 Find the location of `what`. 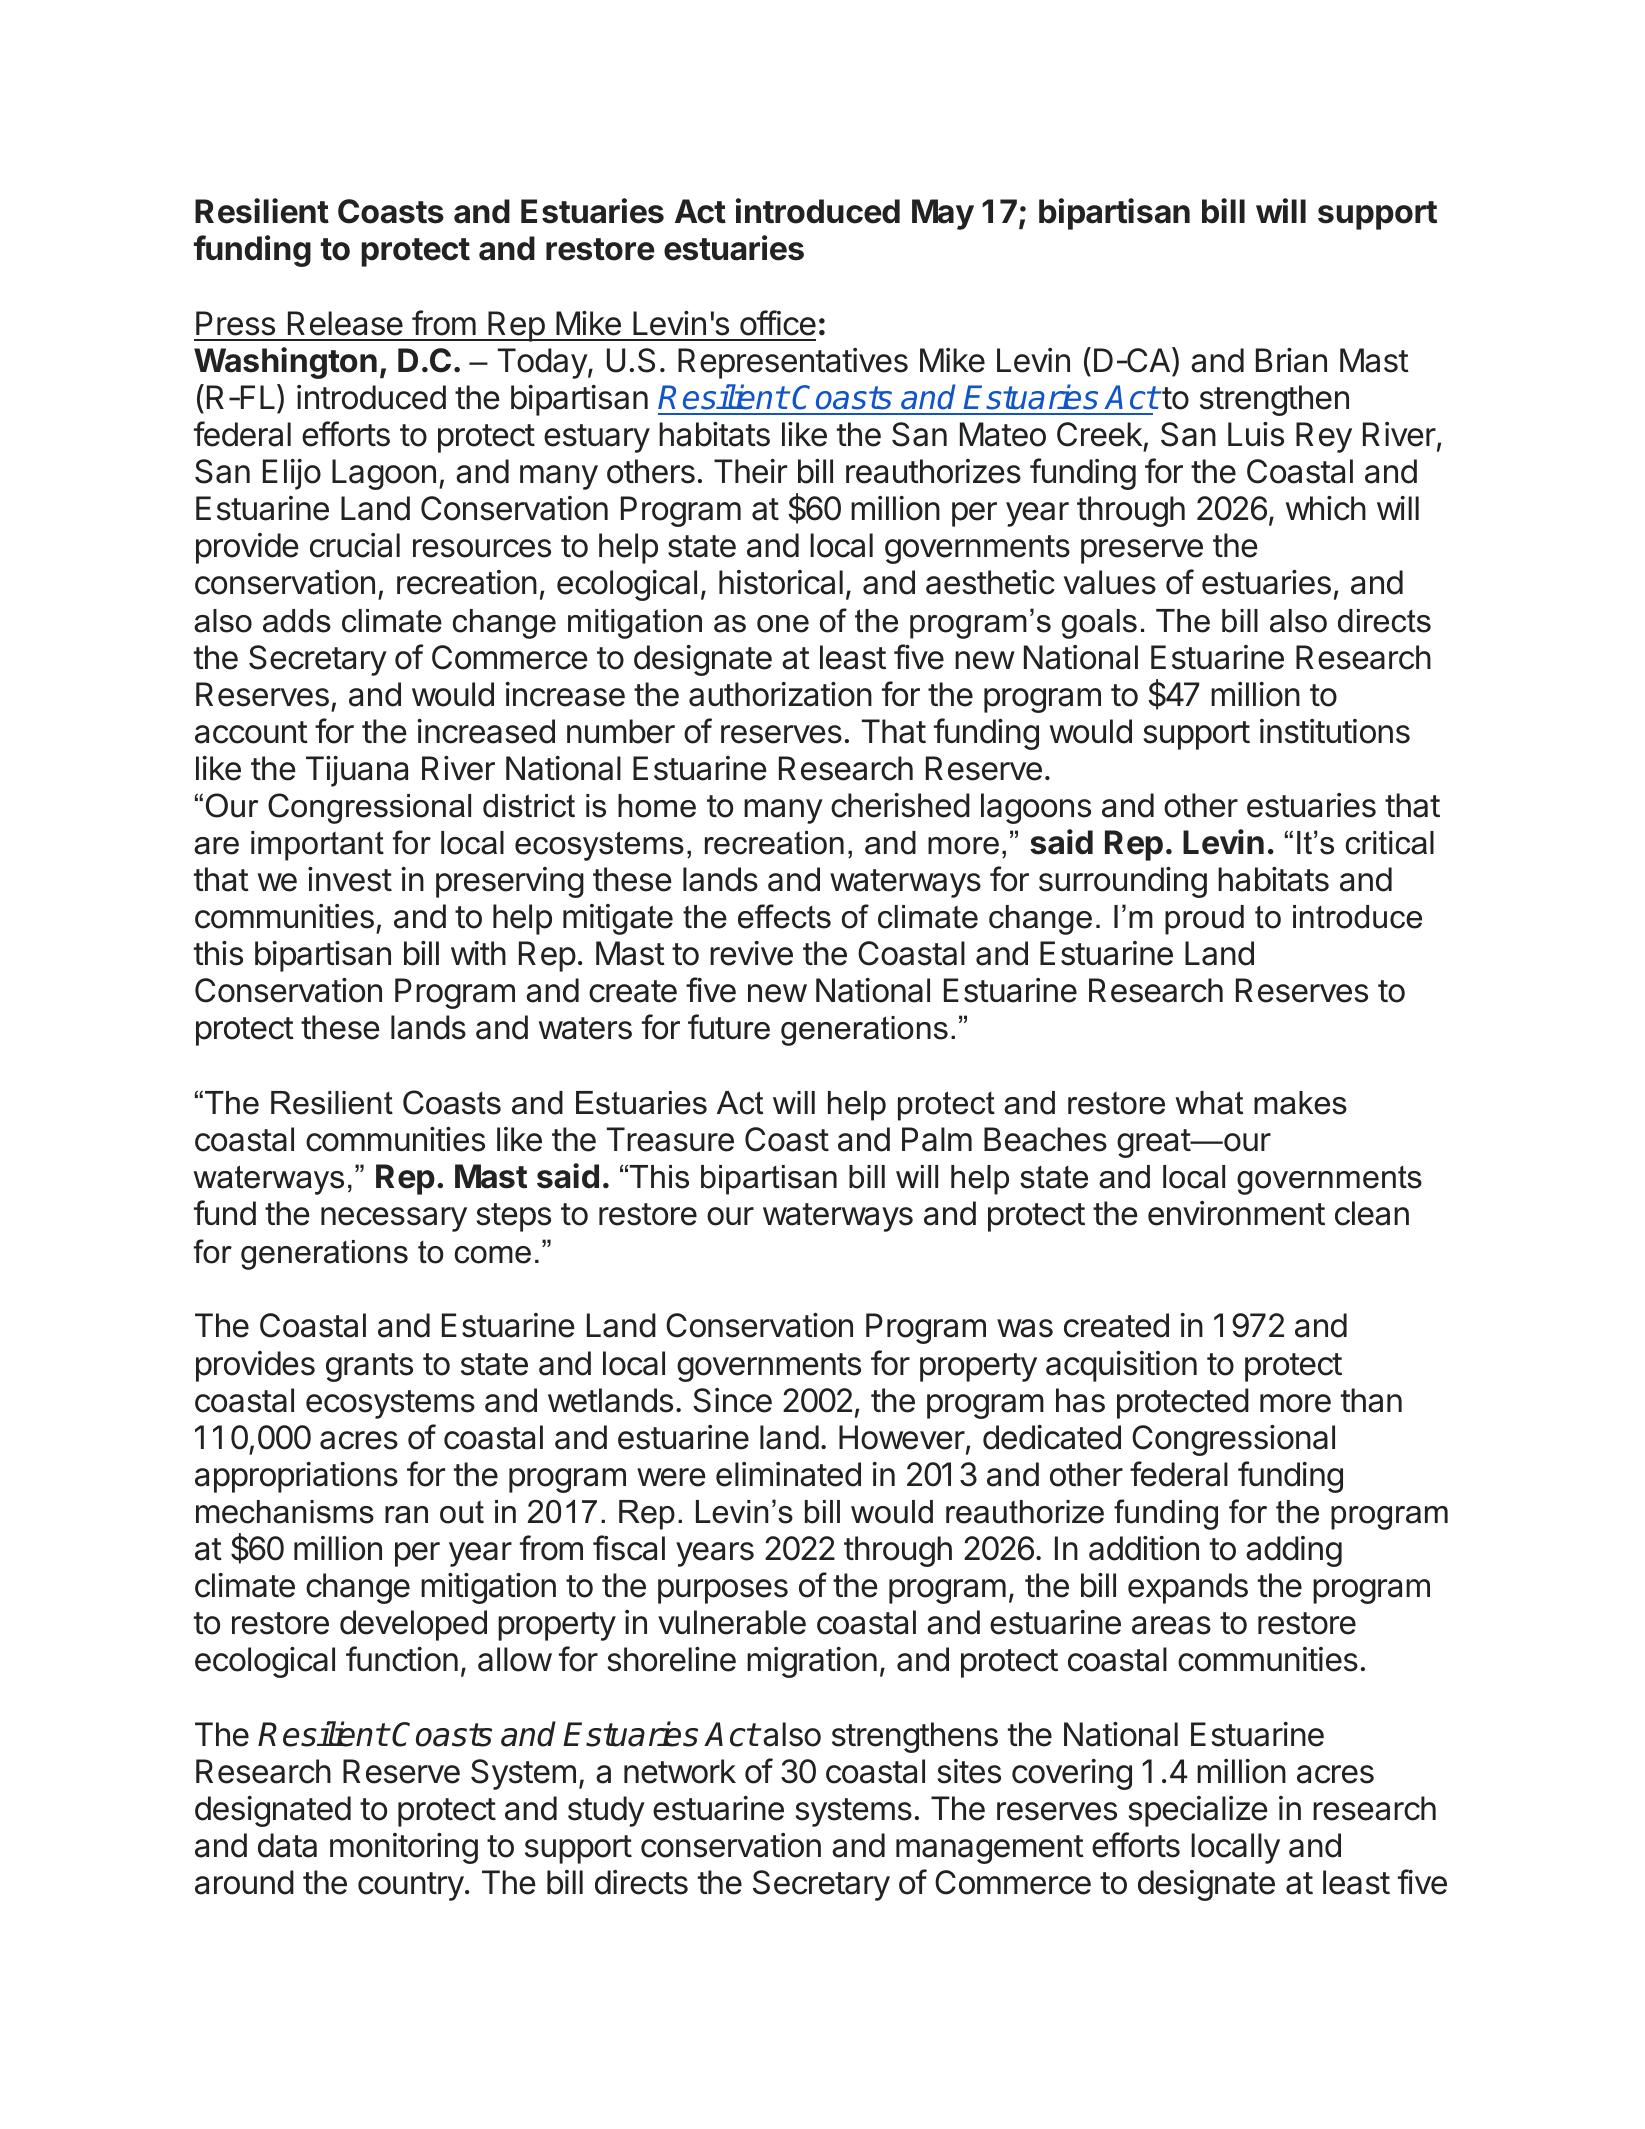

what is located at coordinates (1209, 1103).
